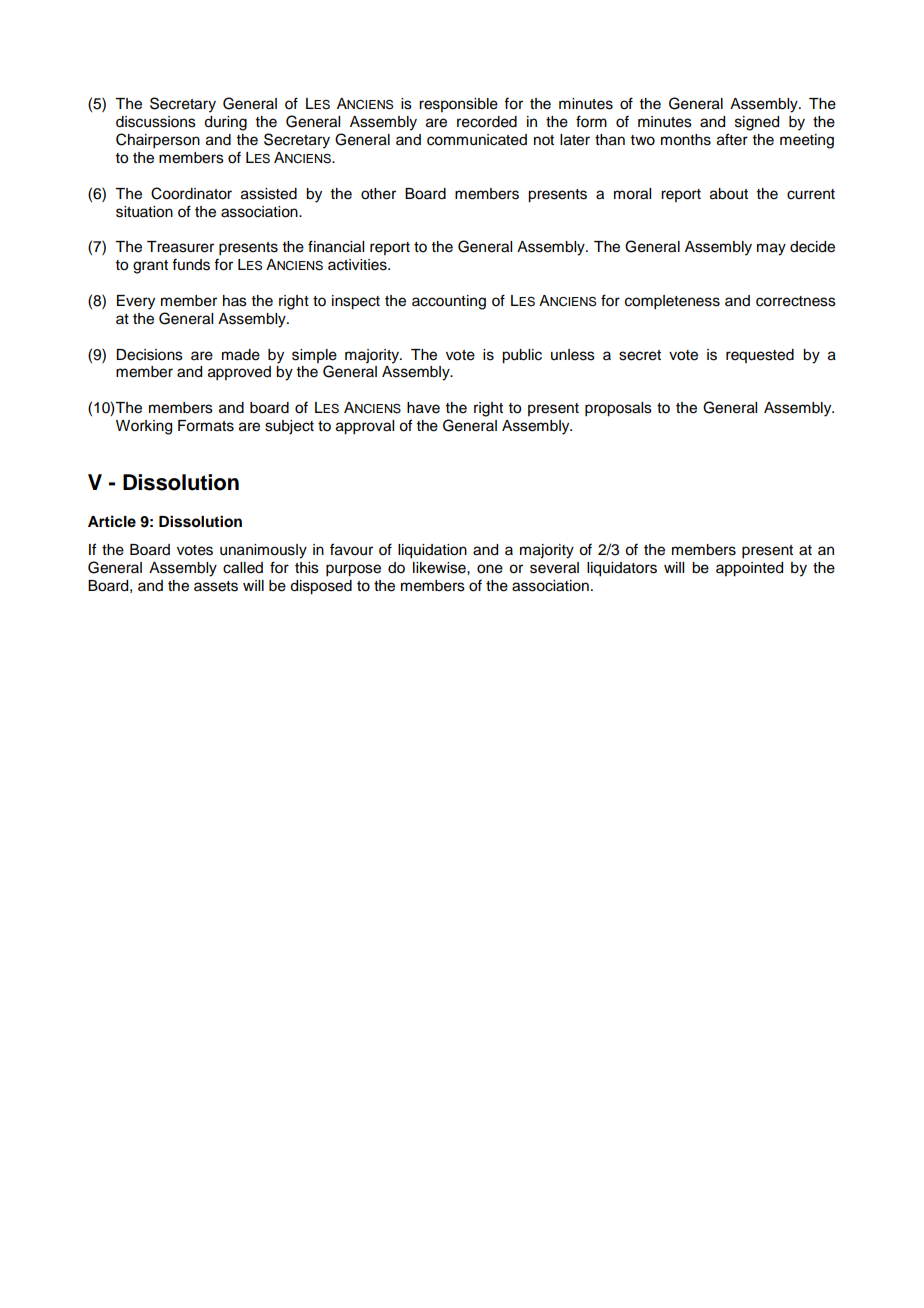 The width and height of the page is (924, 1308). I want to click on during, so click(225, 123).
